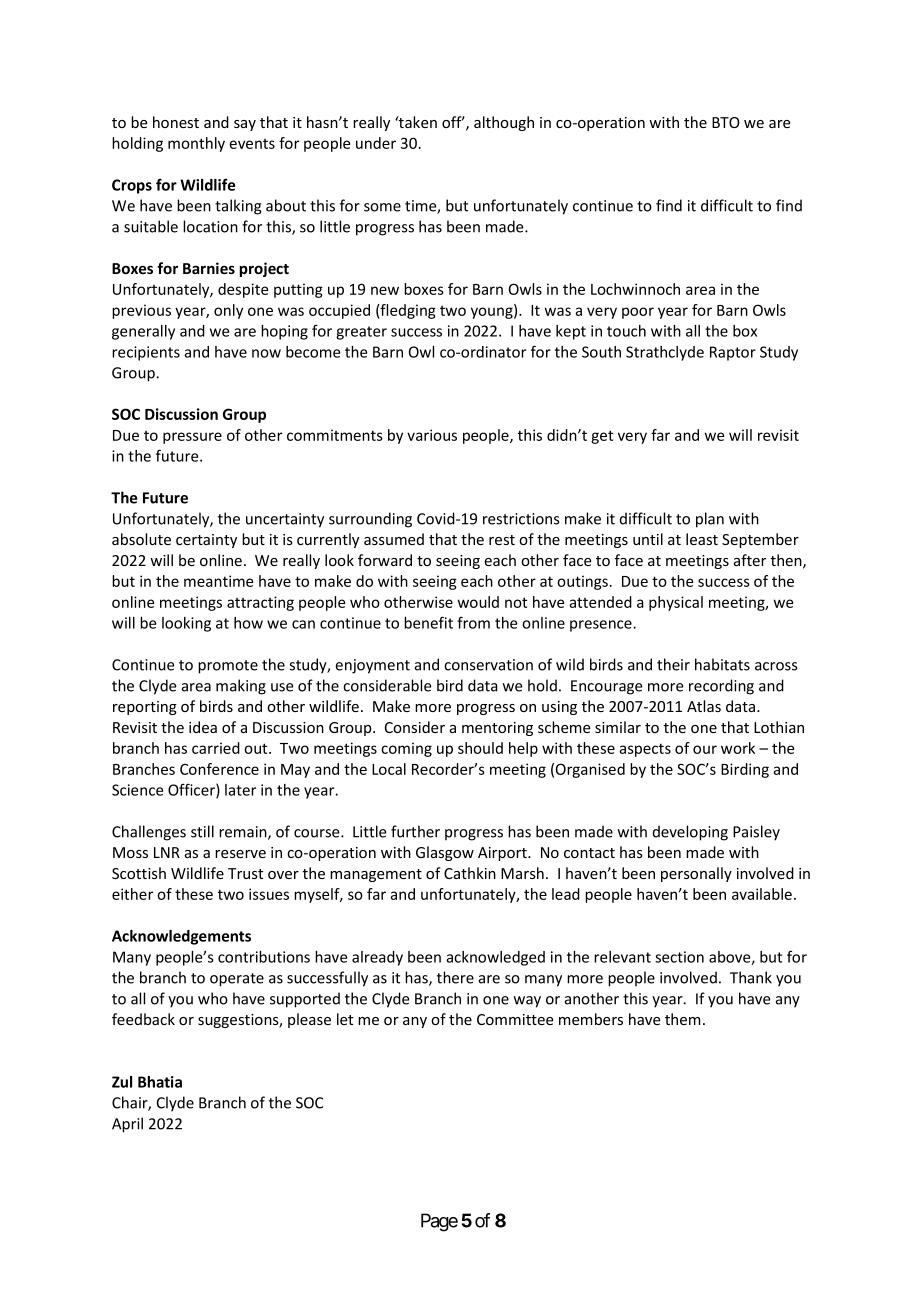 The image size is (924, 1308). I want to click on monthly, so click(196, 144).
